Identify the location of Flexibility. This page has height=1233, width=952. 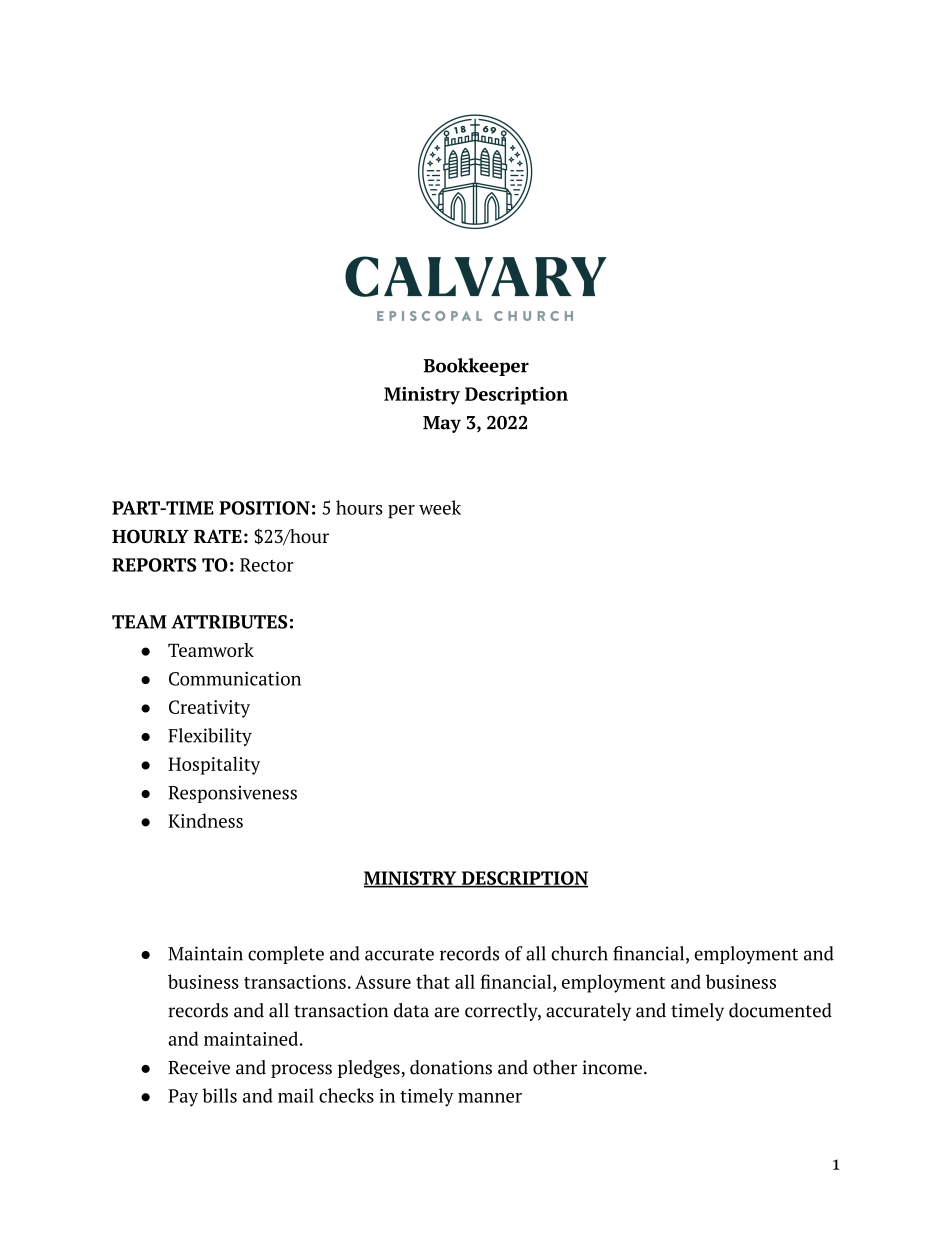
(210, 737).
